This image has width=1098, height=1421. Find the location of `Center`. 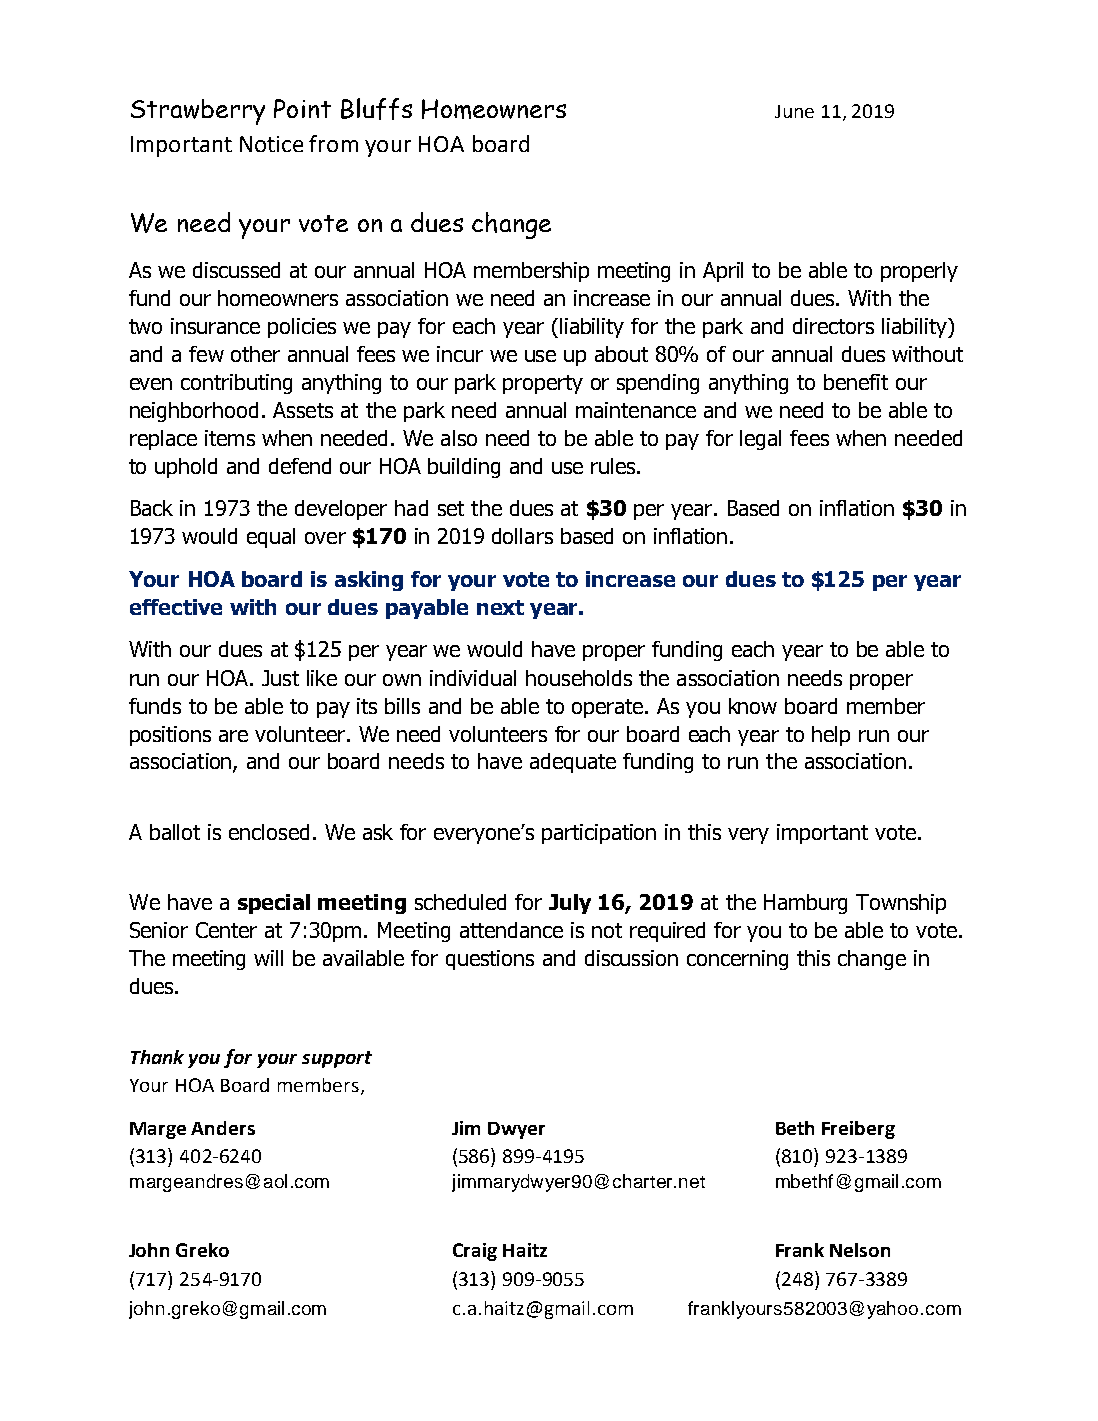

Center is located at coordinates (226, 930).
